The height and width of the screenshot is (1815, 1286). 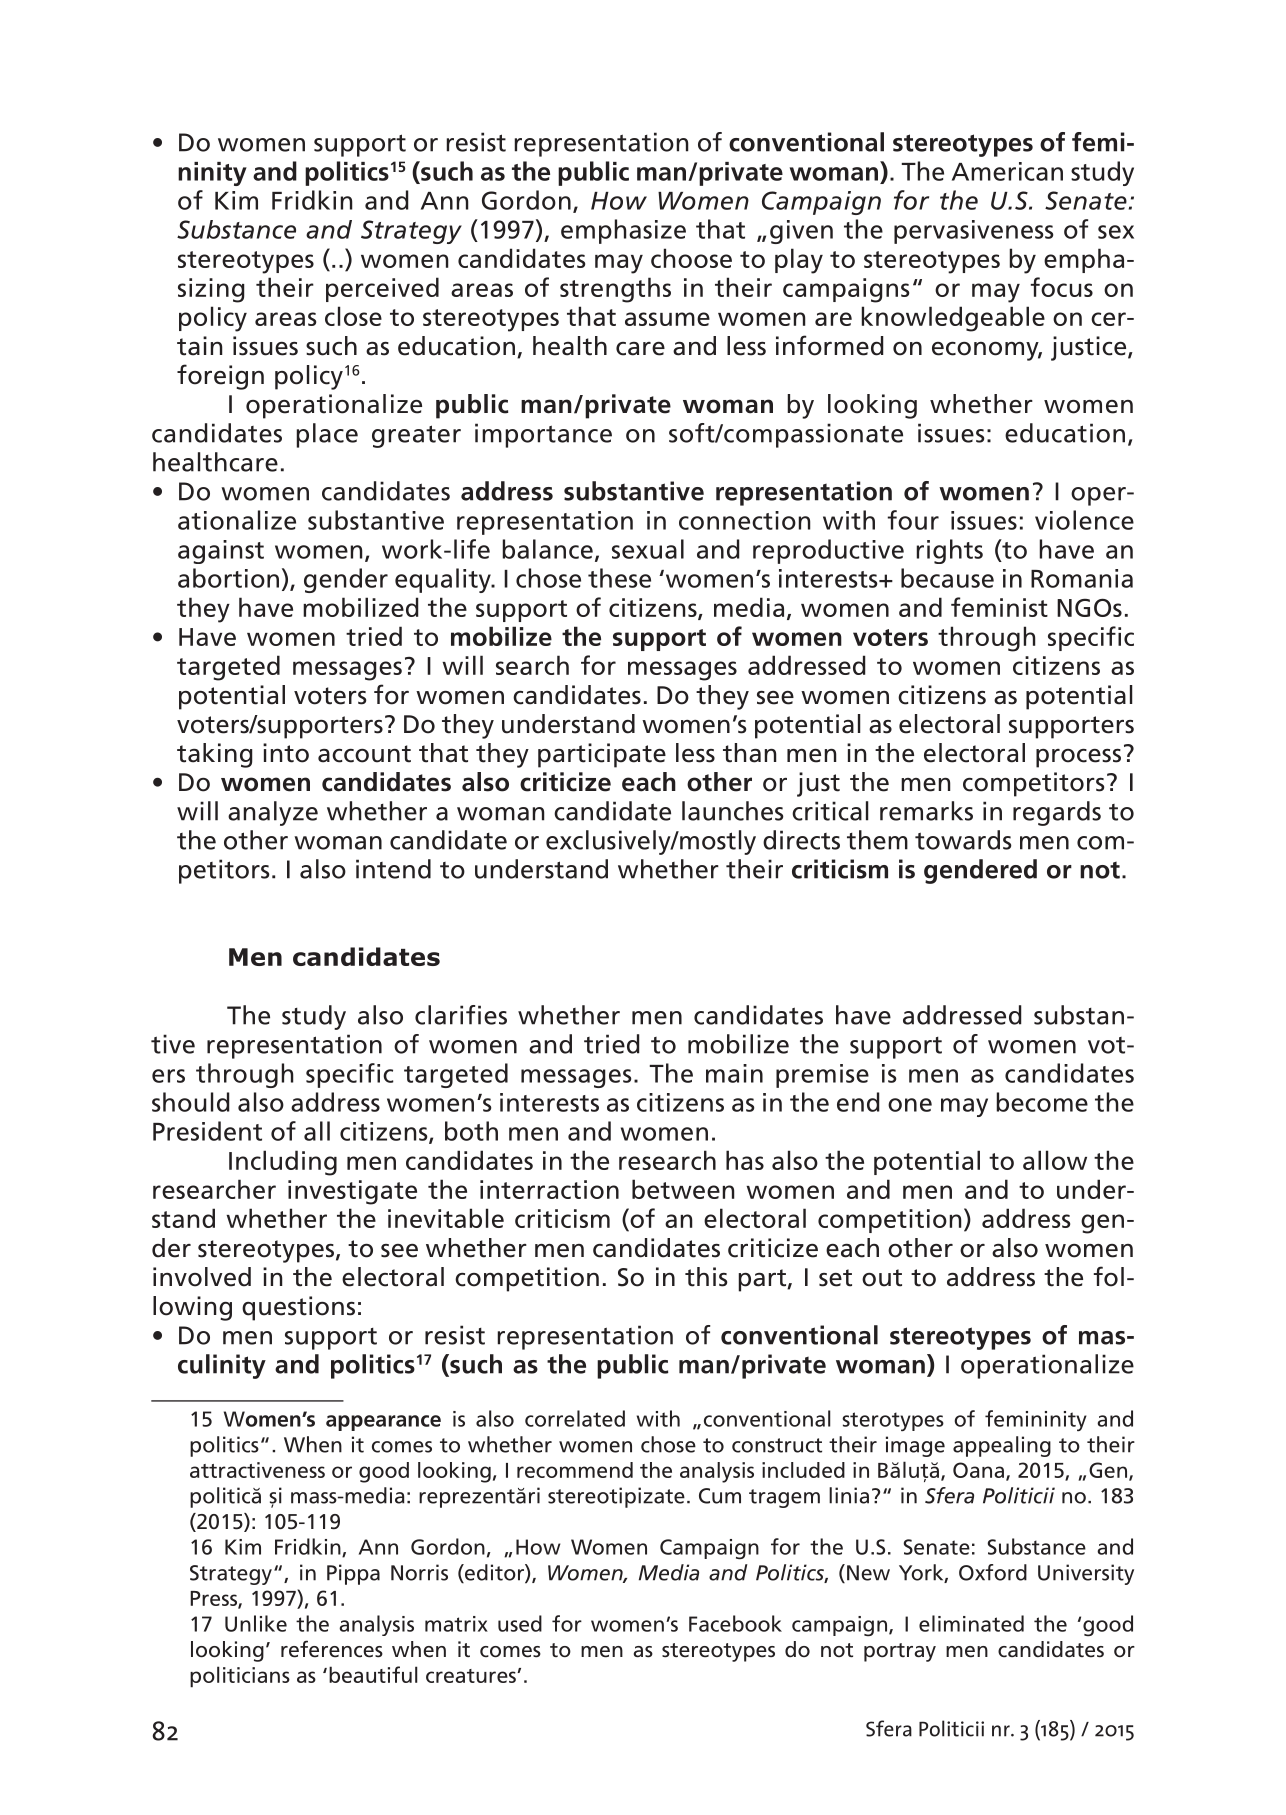 I want to click on choose, so click(x=691, y=258).
